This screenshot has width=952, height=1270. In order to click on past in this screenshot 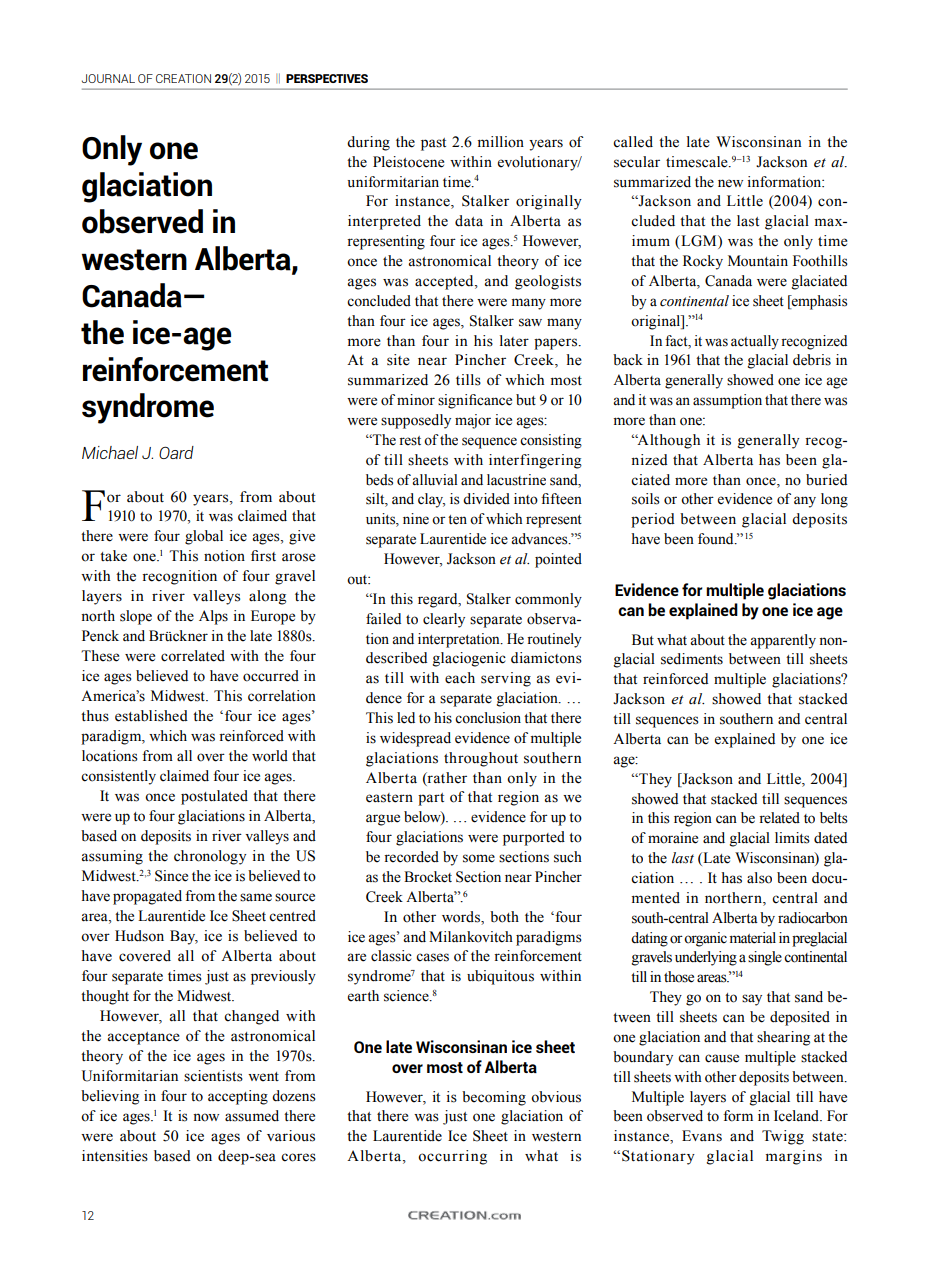, I will do `click(433, 144)`.
